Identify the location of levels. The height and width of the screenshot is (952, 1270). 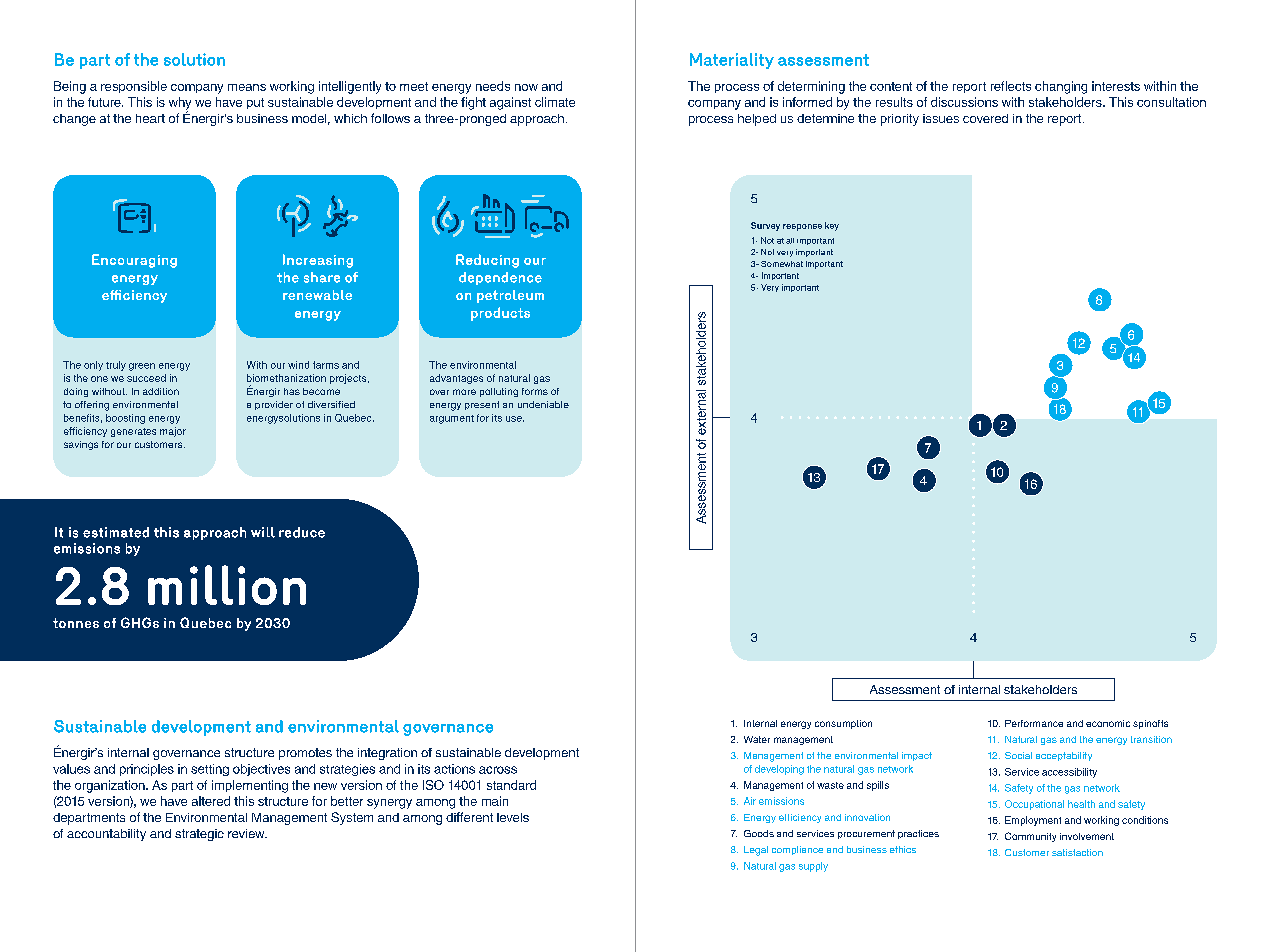
(513, 817).
